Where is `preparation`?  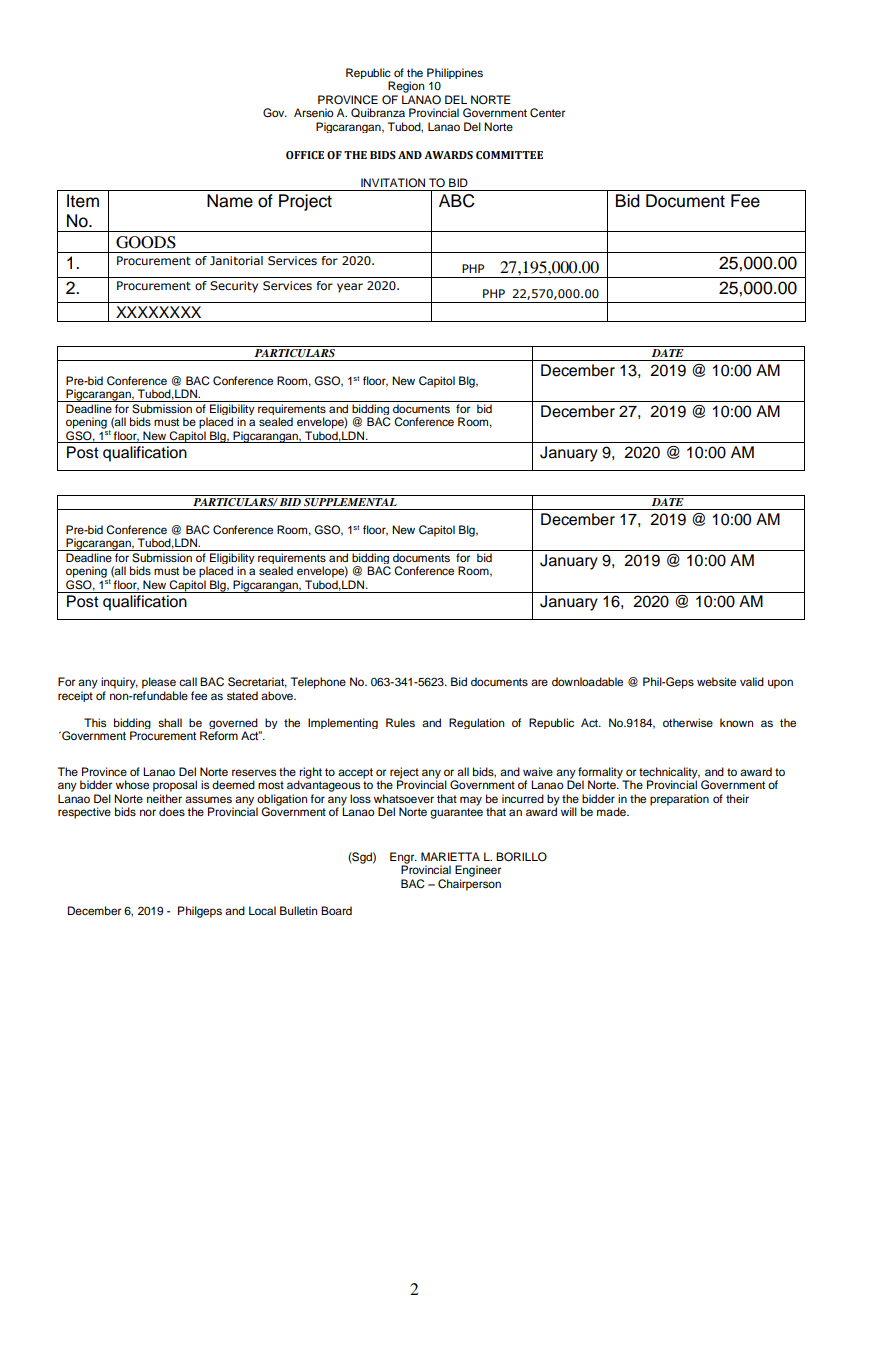
preparation is located at coordinates (679, 800).
